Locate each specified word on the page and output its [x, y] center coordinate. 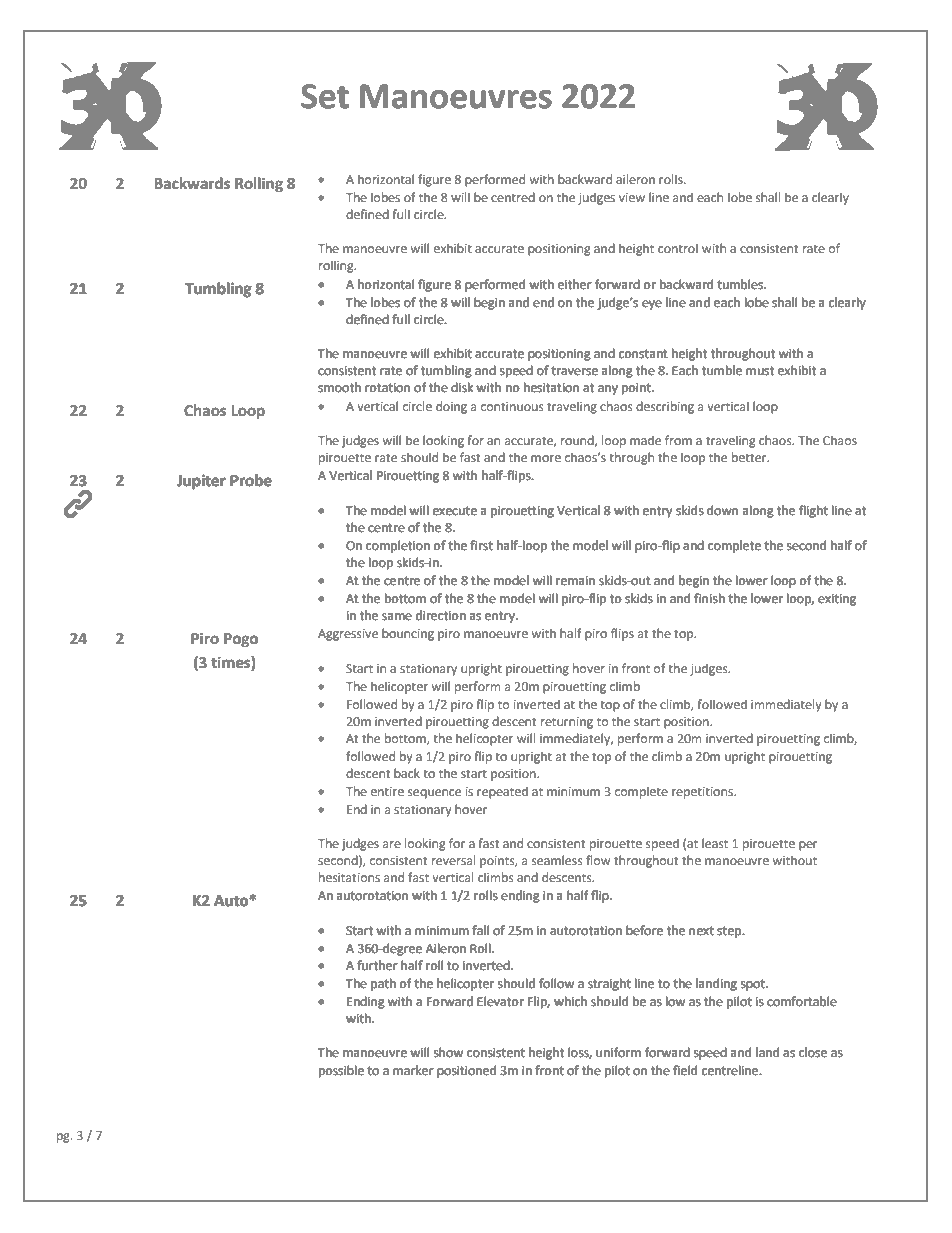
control [678, 248]
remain [575, 580]
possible [341, 1071]
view [632, 197]
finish [709, 598]
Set [325, 96]
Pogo [241, 640]
